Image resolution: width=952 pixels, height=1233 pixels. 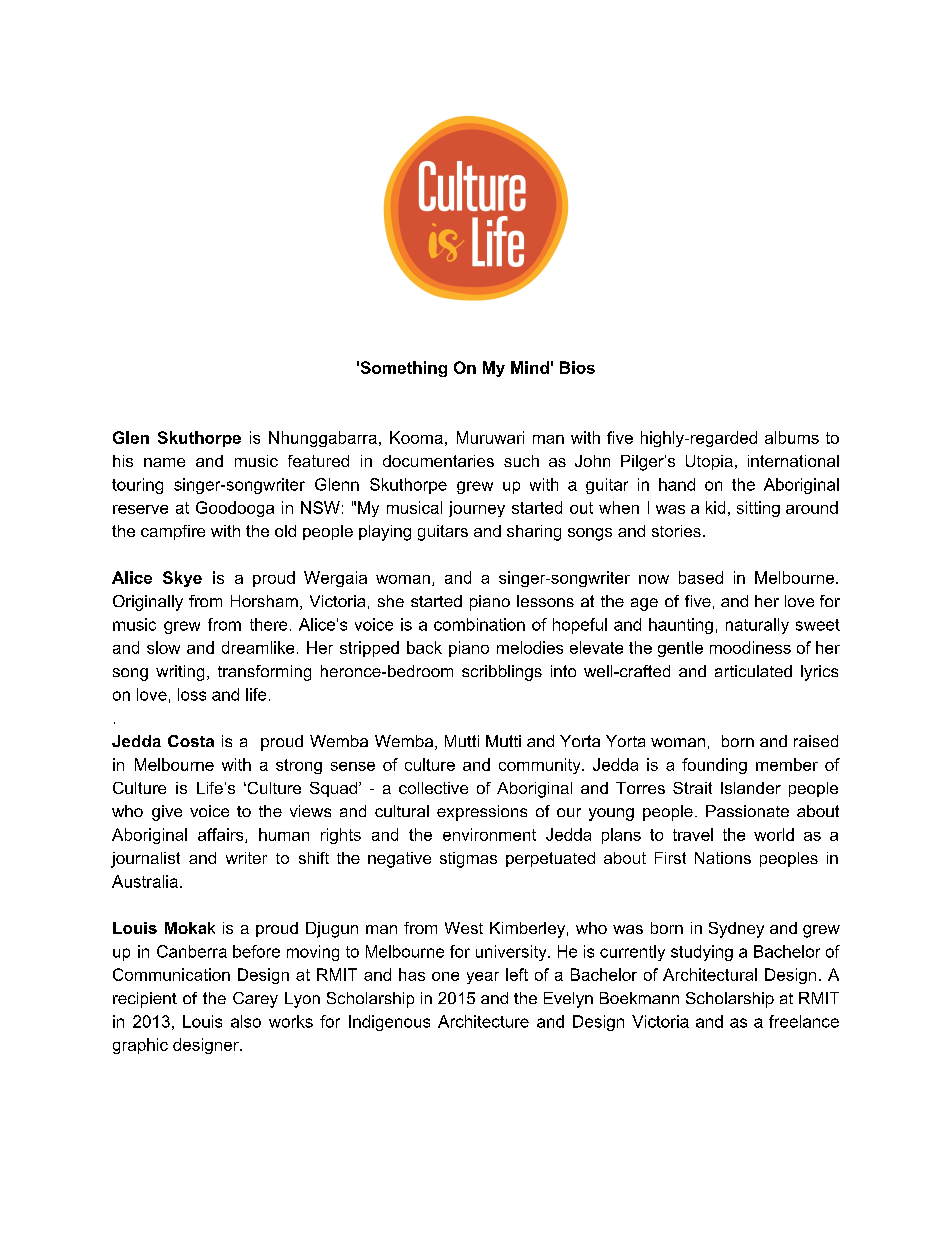 I want to click on give, so click(x=167, y=813).
